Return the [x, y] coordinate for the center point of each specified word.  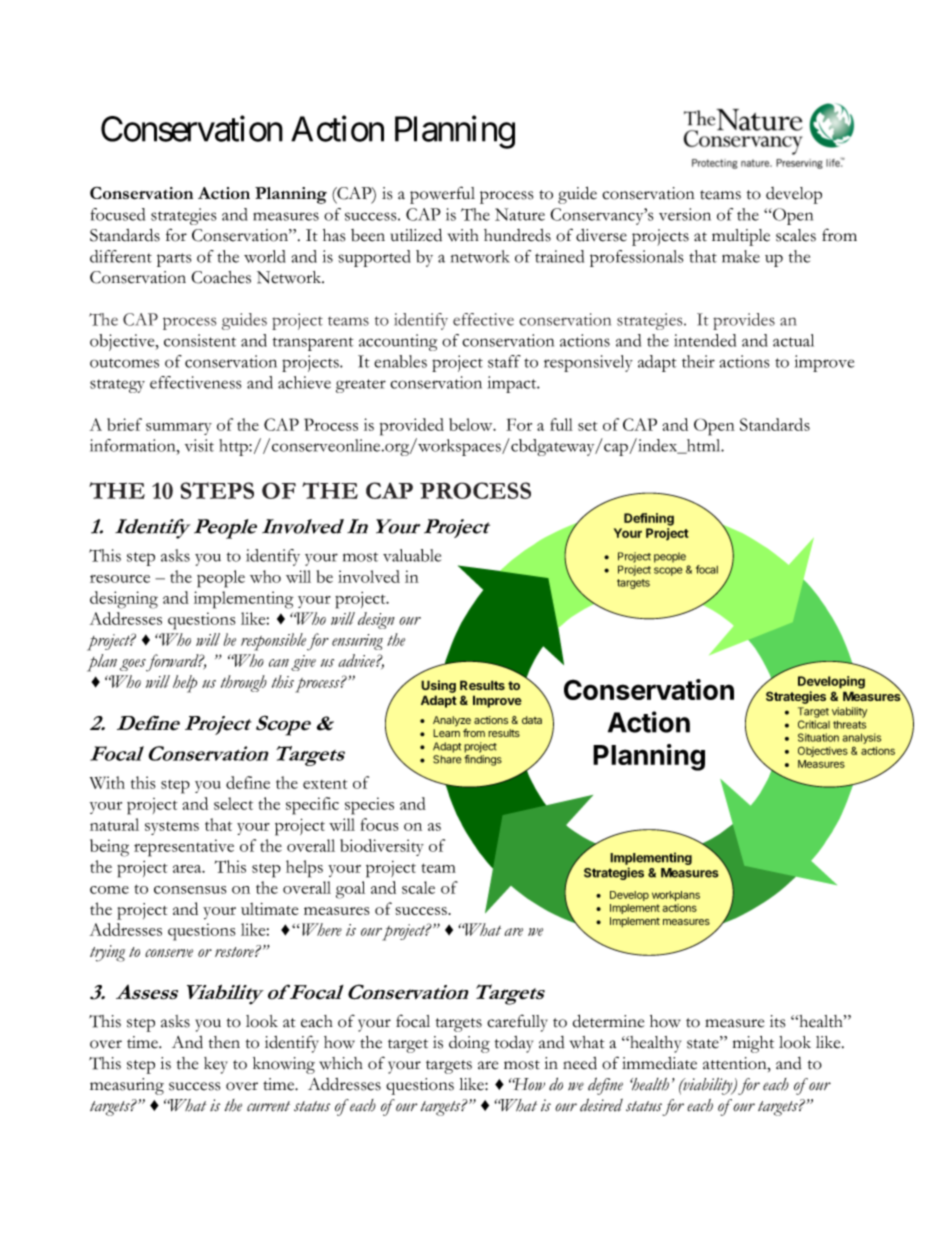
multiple [741, 237]
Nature [520, 214]
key [216, 1065]
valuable [412, 555]
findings [483, 760]
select [233, 803]
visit [199, 445]
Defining [649, 519]
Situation [818, 737]
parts [174, 260]
